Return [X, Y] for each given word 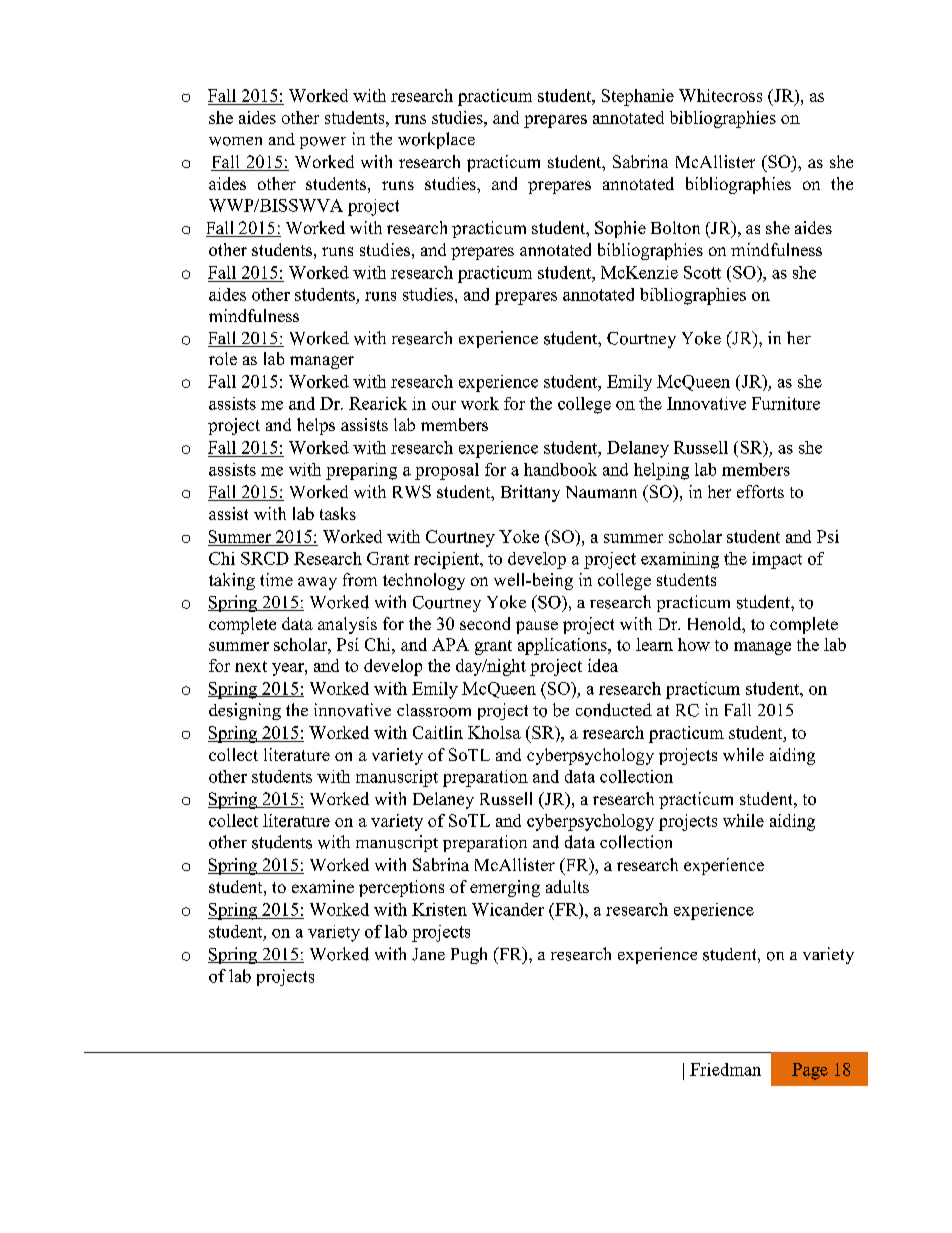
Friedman [725, 1069]
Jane [428, 954]
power [323, 143]
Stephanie [638, 97]
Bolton [675, 227]
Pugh [469, 955]
